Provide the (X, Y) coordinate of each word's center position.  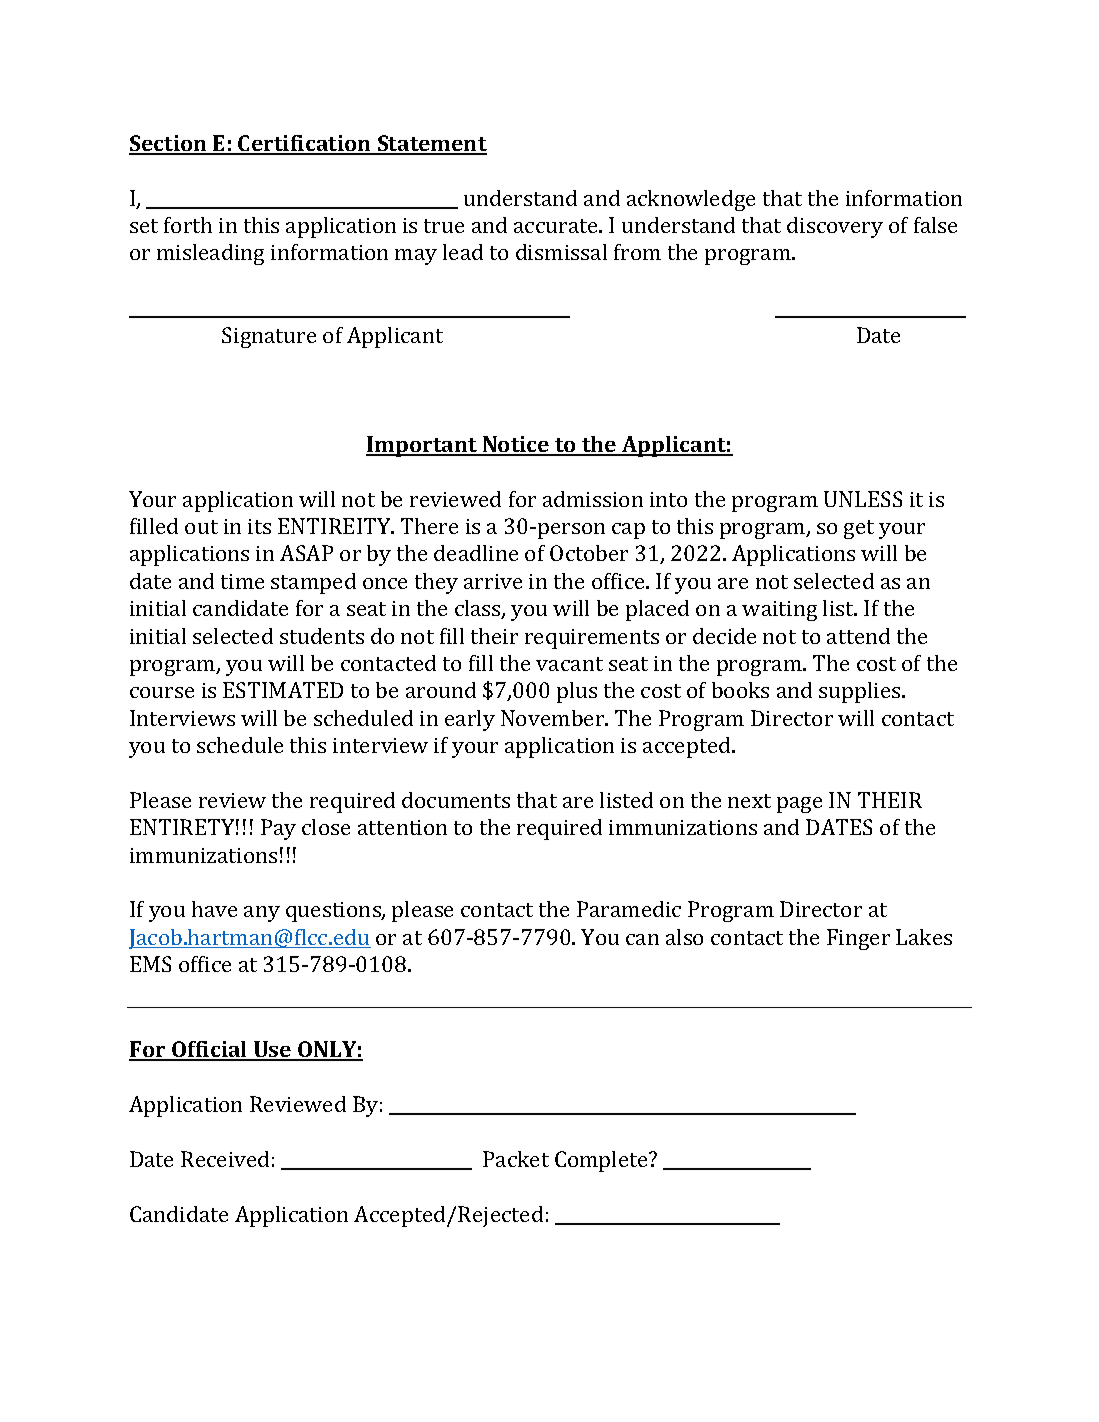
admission (593, 499)
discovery (835, 227)
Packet (516, 1159)
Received (225, 1159)
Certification (305, 144)
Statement (431, 144)
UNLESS (863, 499)
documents (456, 800)
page (799, 805)
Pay (278, 829)
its (259, 526)
